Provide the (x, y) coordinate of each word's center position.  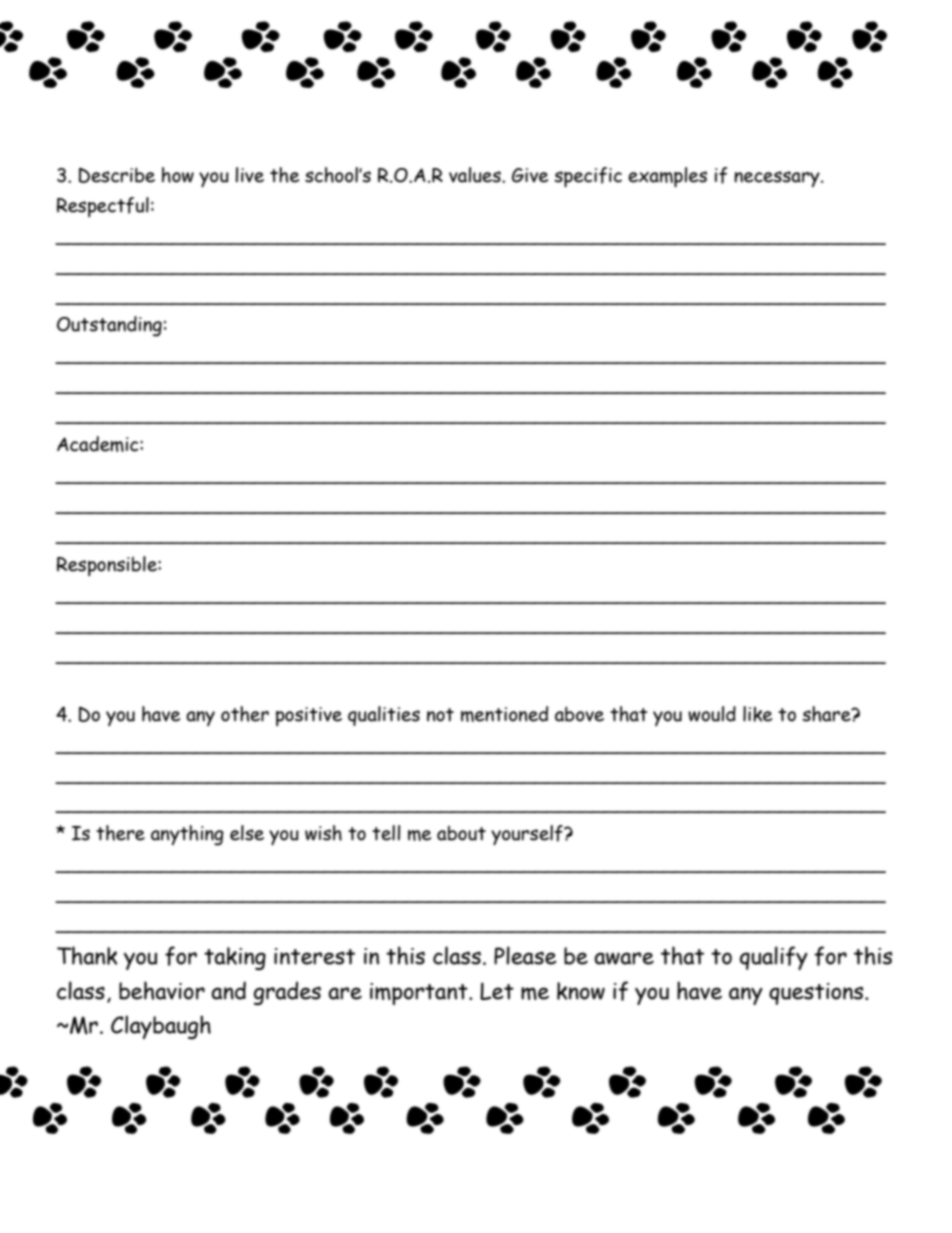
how (178, 175)
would (712, 714)
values (476, 175)
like (757, 714)
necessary (778, 179)
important (420, 994)
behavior (162, 990)
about (461, 833)
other (245, 714)
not (440, 715)
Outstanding (109, 326)
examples (667, 177)
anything (187, 835)
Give (530, 175)
